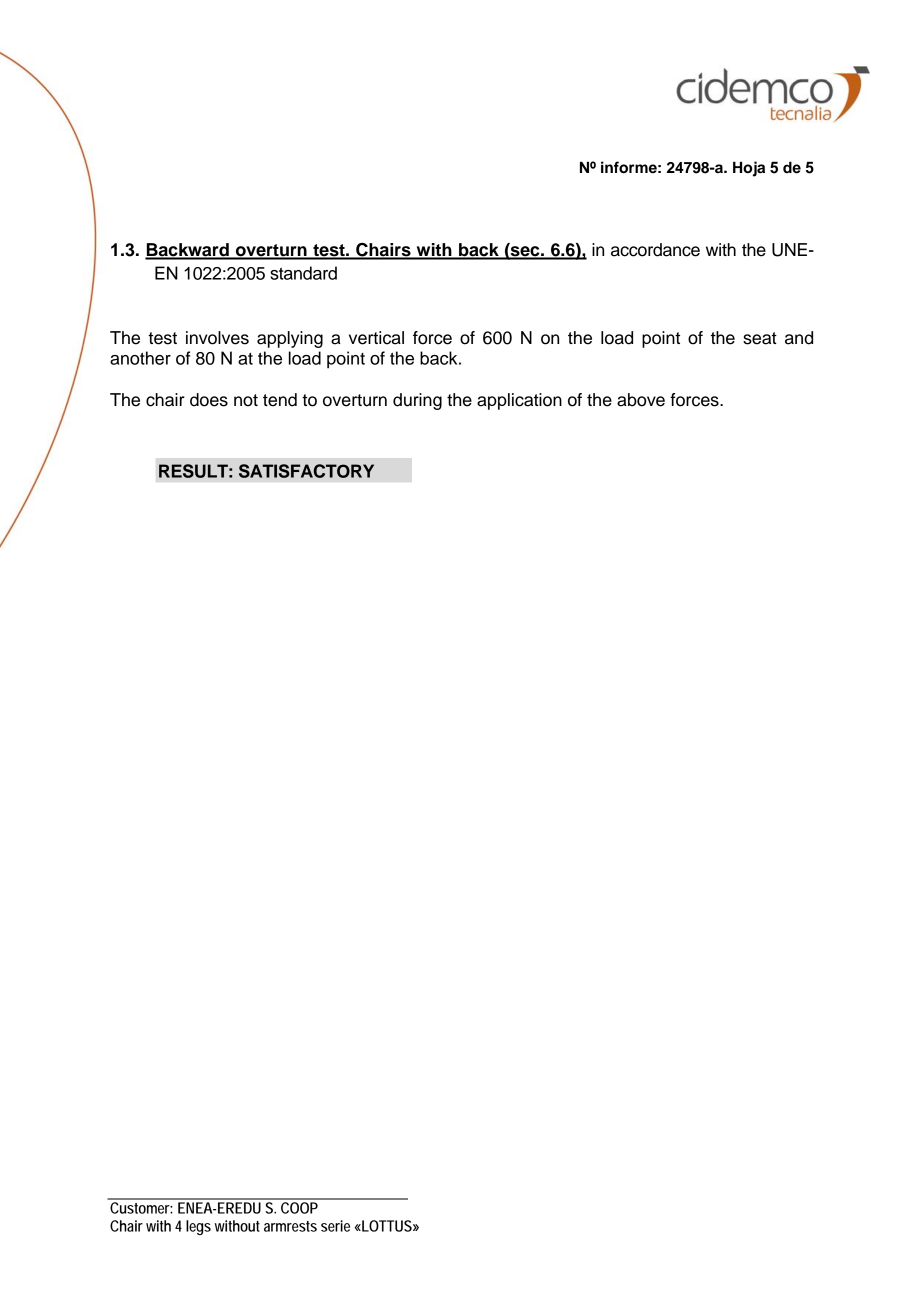 The height and width of the screenshot is (1308, 924). I want to click on another, so click(140, 358).
